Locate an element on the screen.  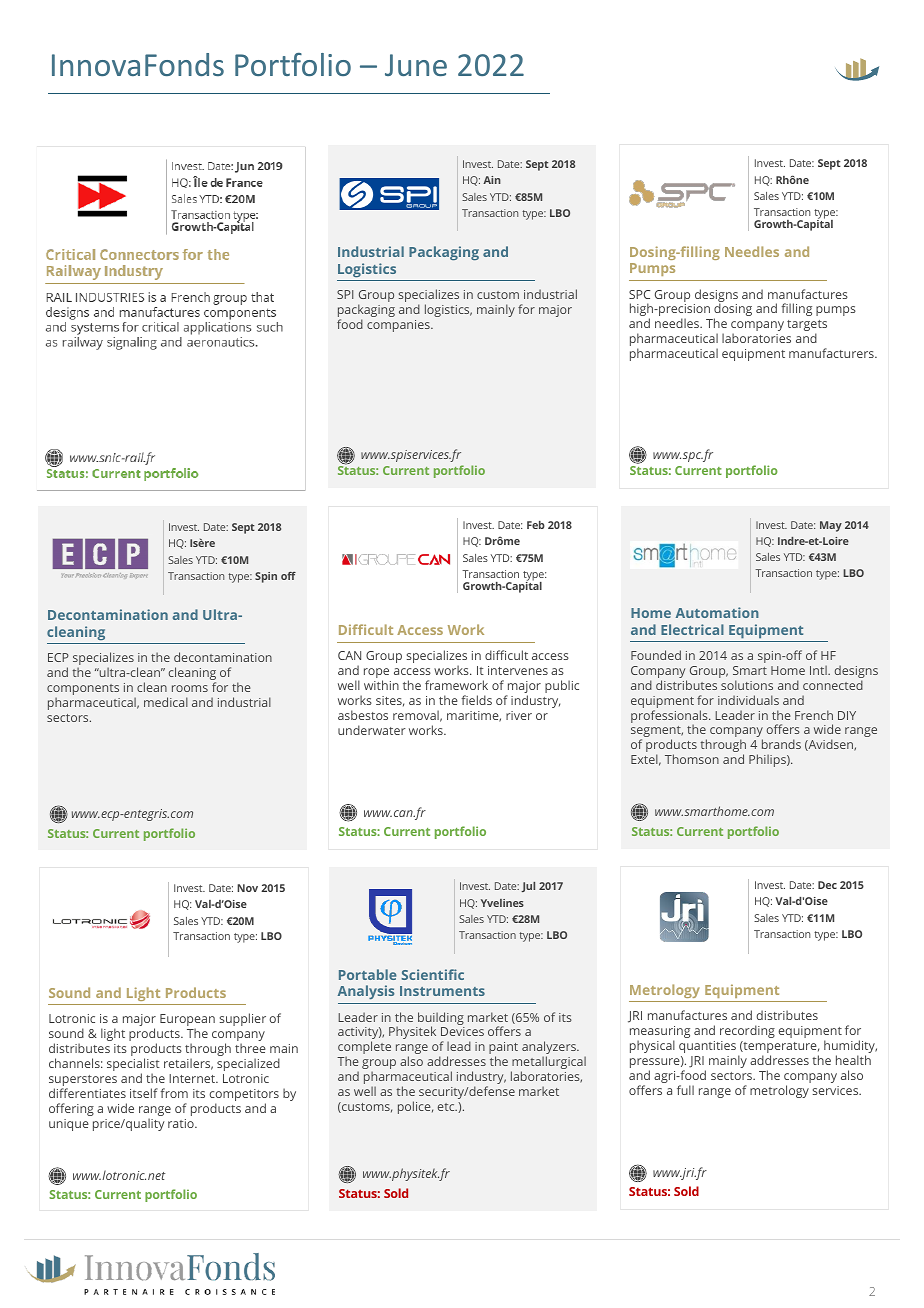
individuals is located at coordinates (748, 700).
